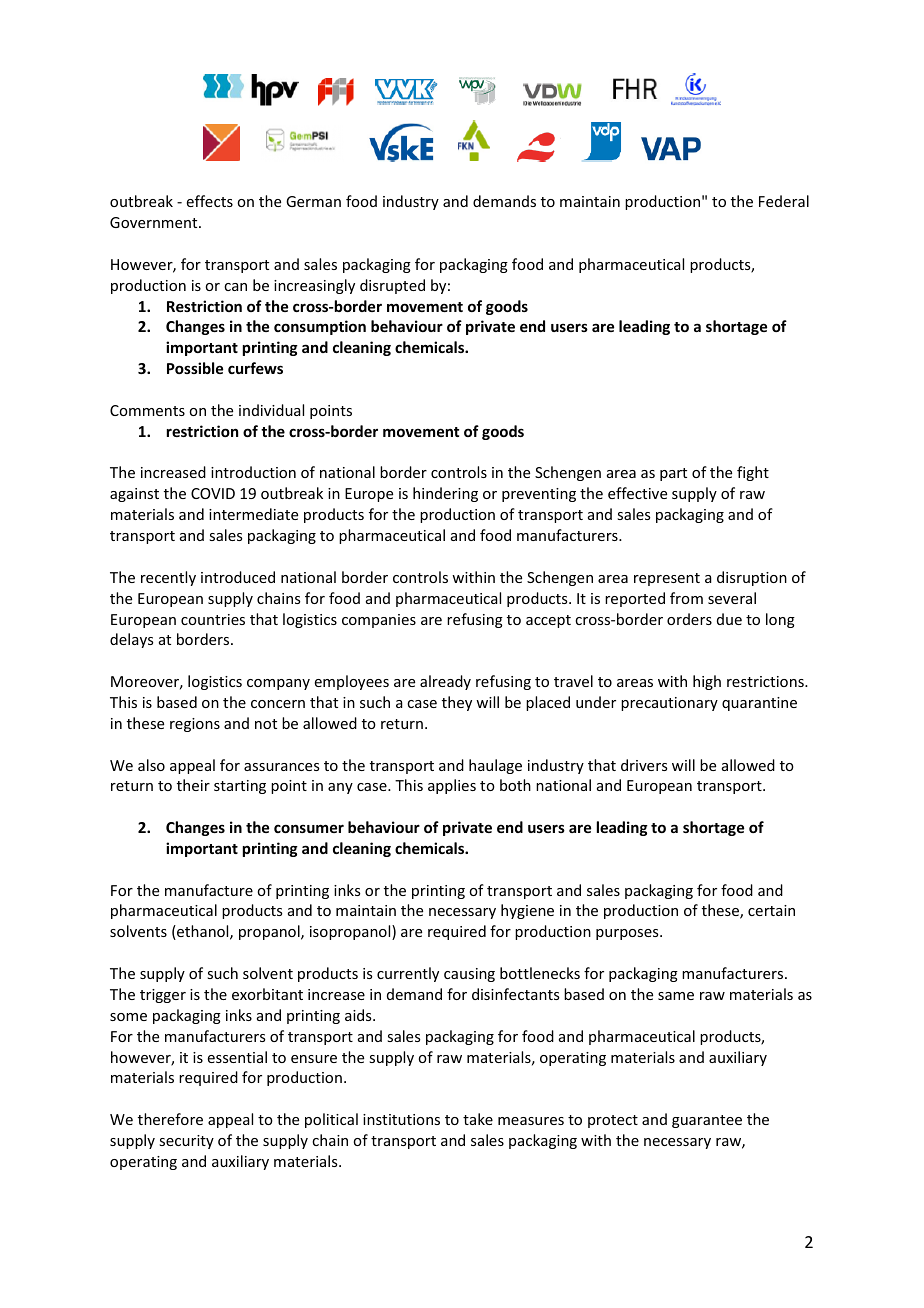  Describe the element at coordinates (707, 682) in the image. I see `high` at that location.
